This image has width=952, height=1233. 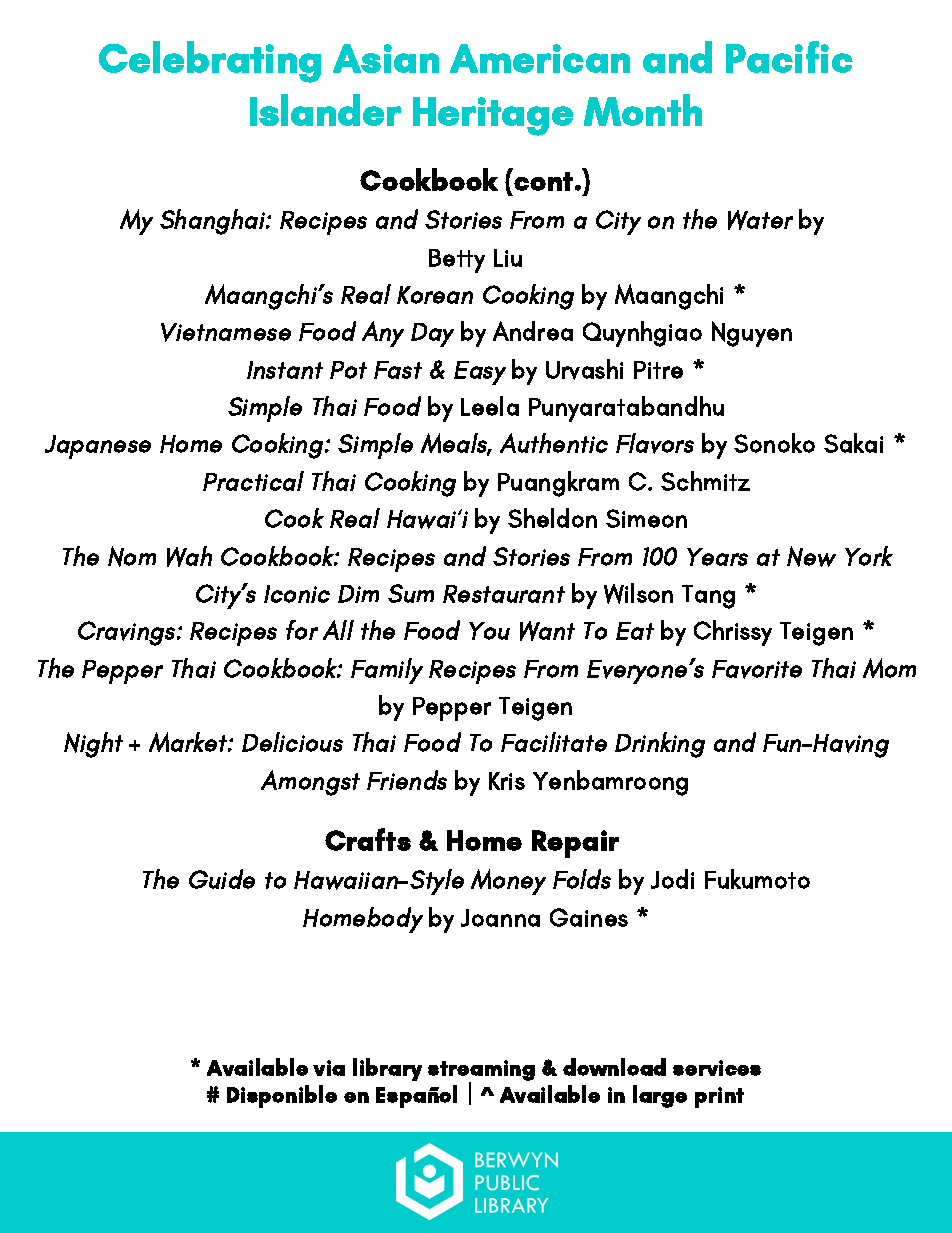 What do you see at coordinates (493, 116) in the image?
I see `Heritage` at bounding box center [493, 116].
